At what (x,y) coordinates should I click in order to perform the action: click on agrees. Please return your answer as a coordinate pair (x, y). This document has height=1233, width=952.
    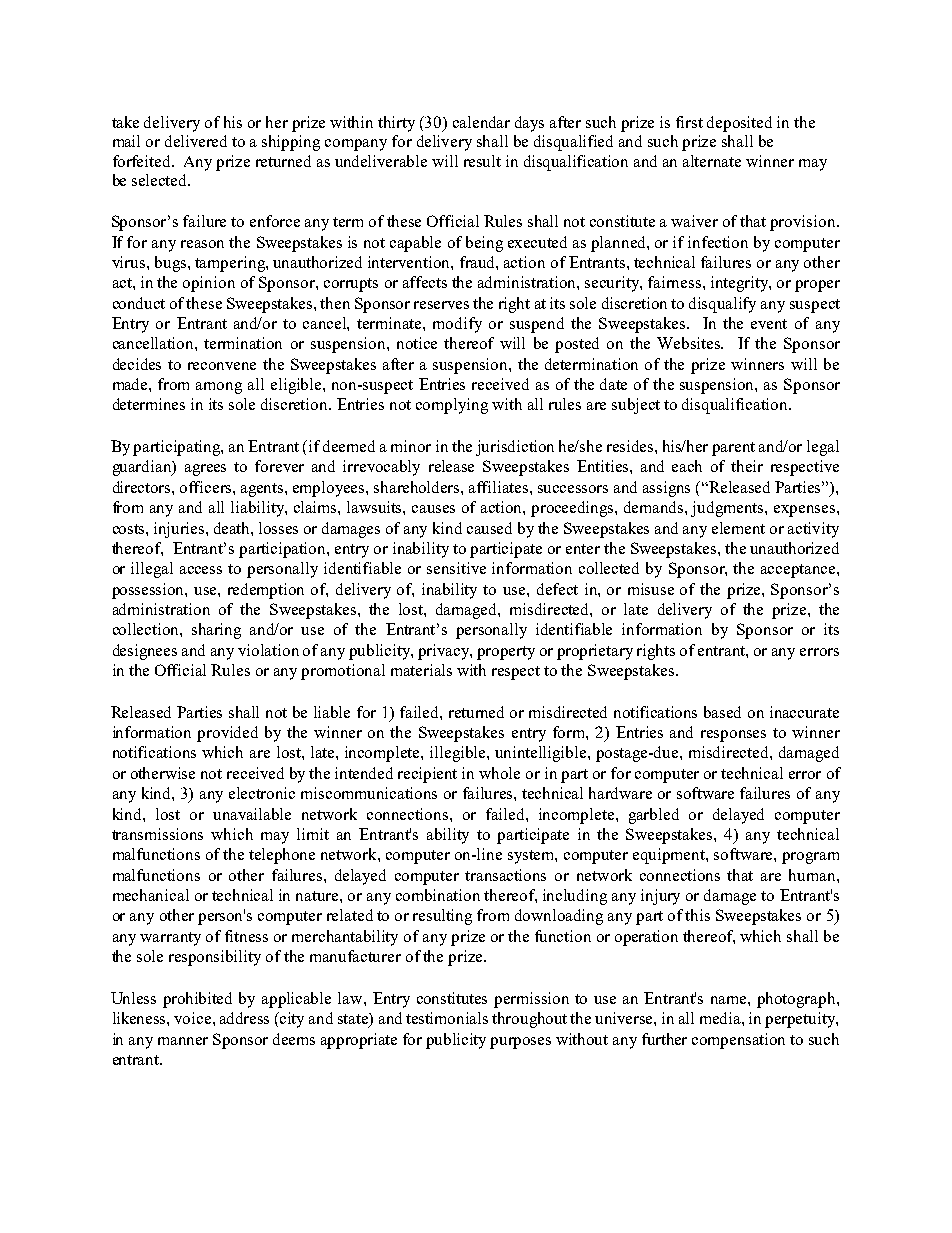
    Looking at the image, I should click on (205, 470).
